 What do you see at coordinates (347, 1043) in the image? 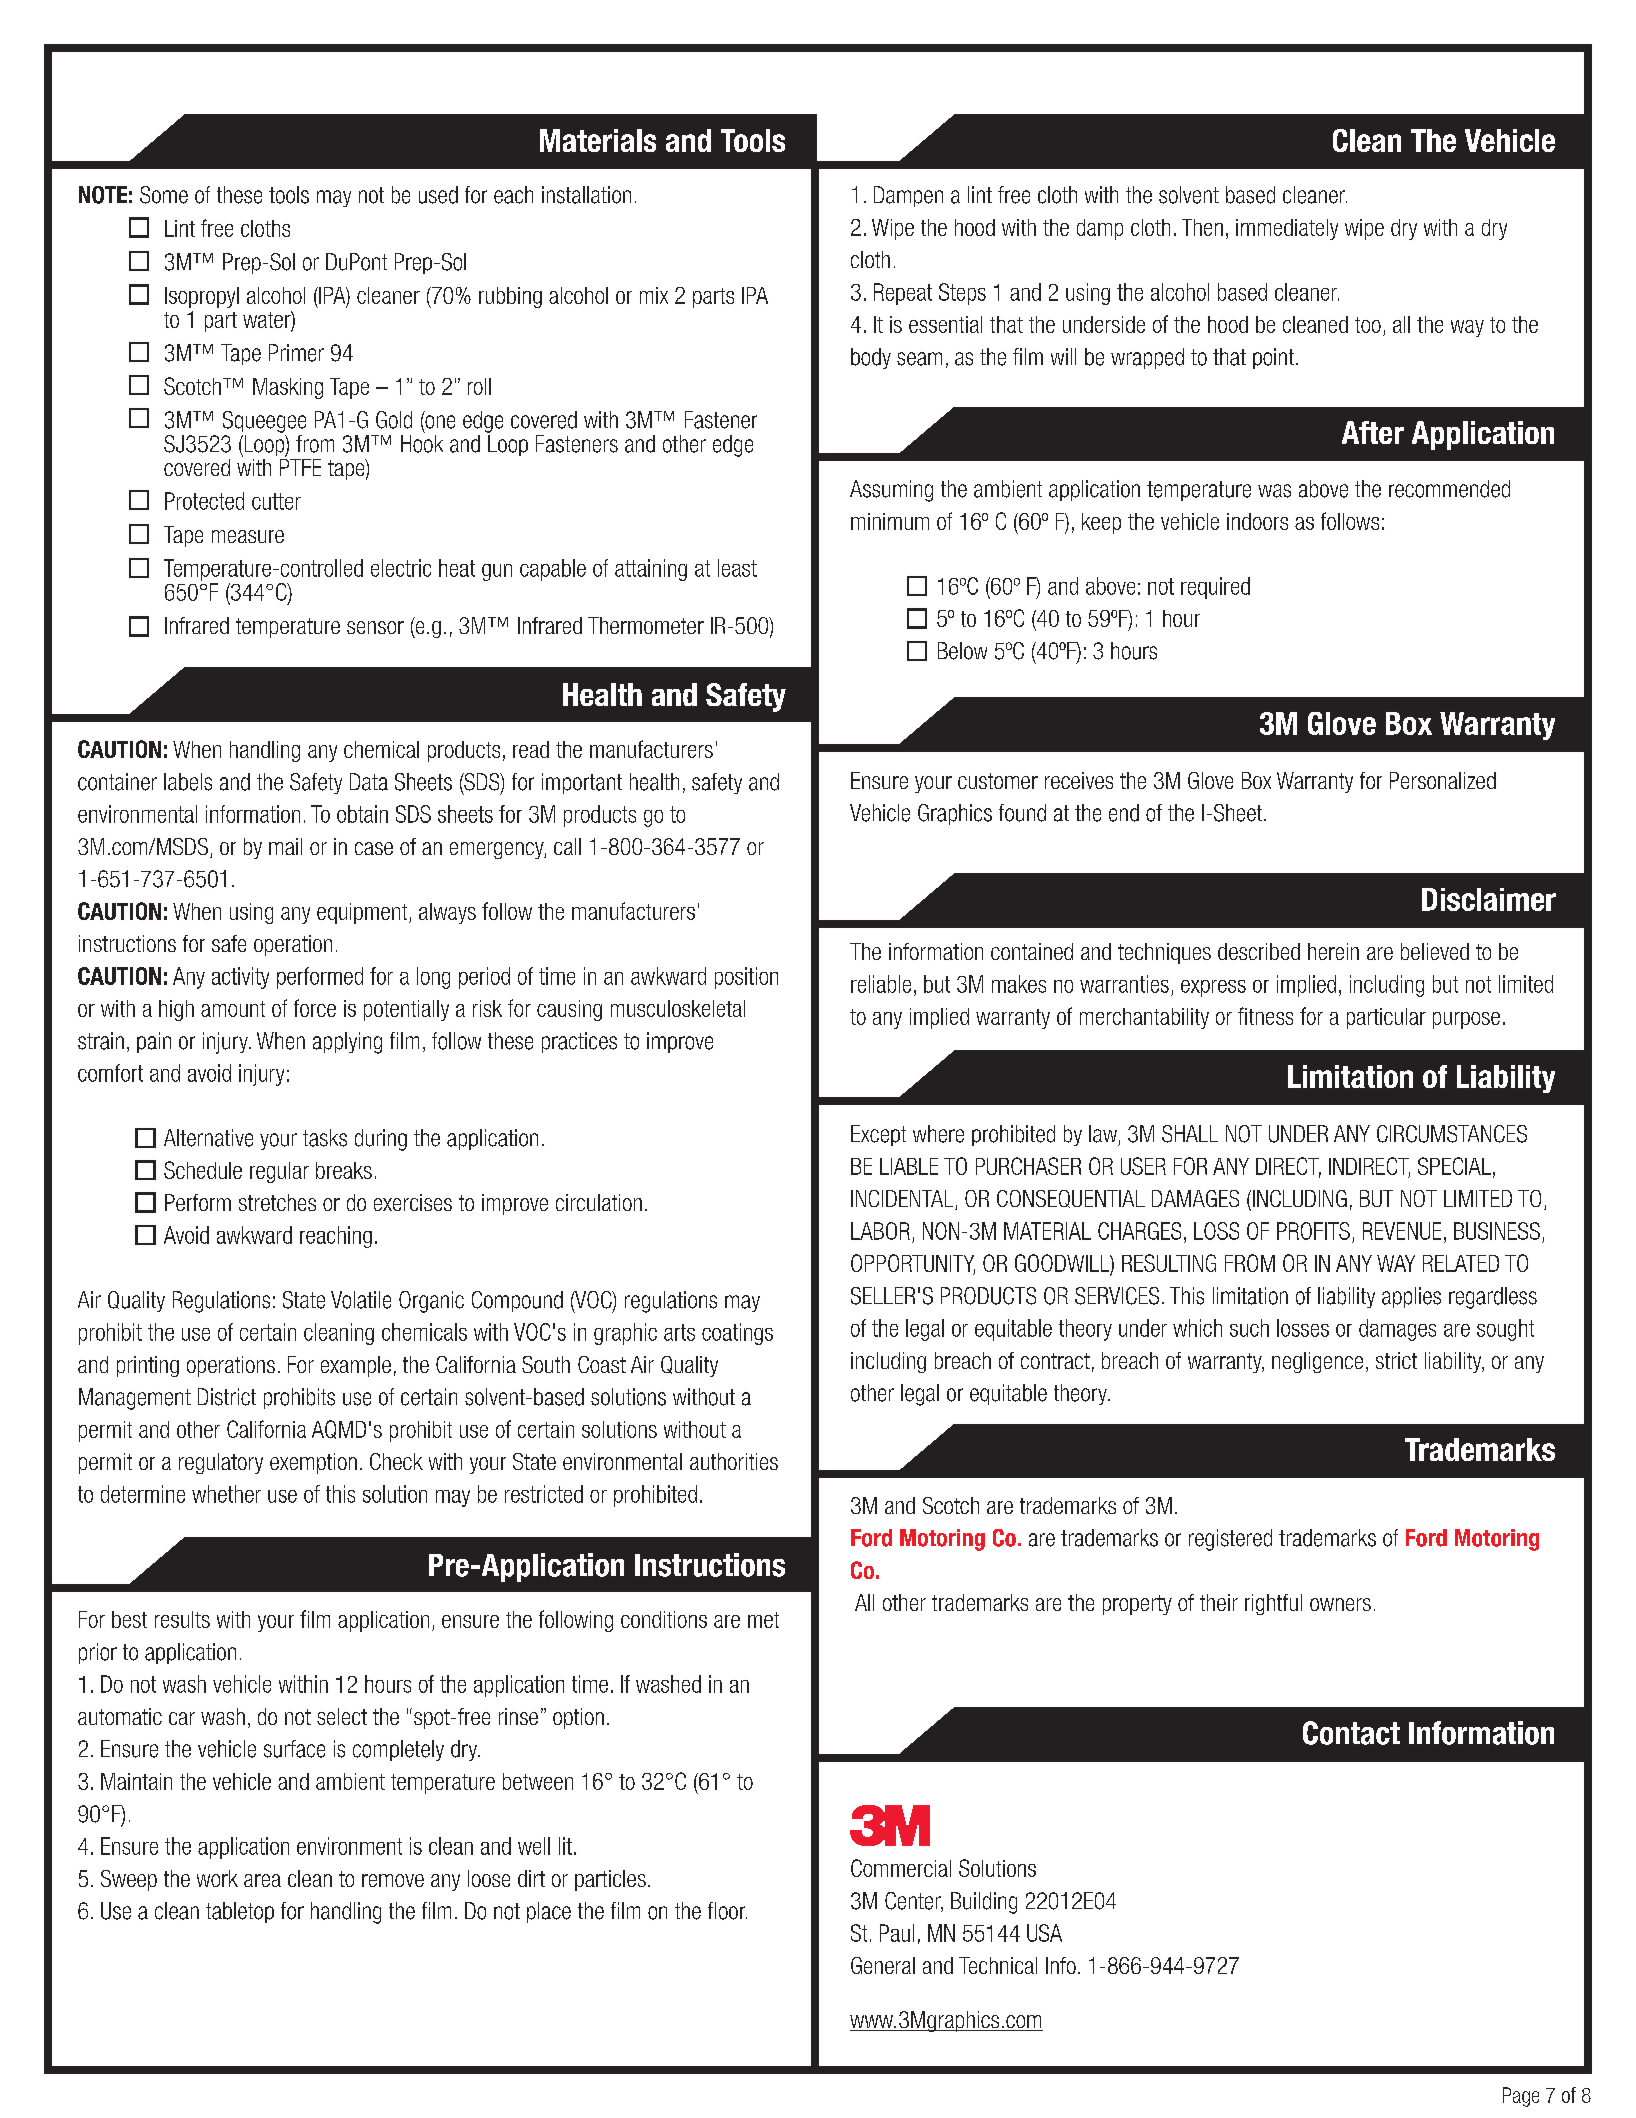
I see `applying` at bounding box center [347, 1043].
